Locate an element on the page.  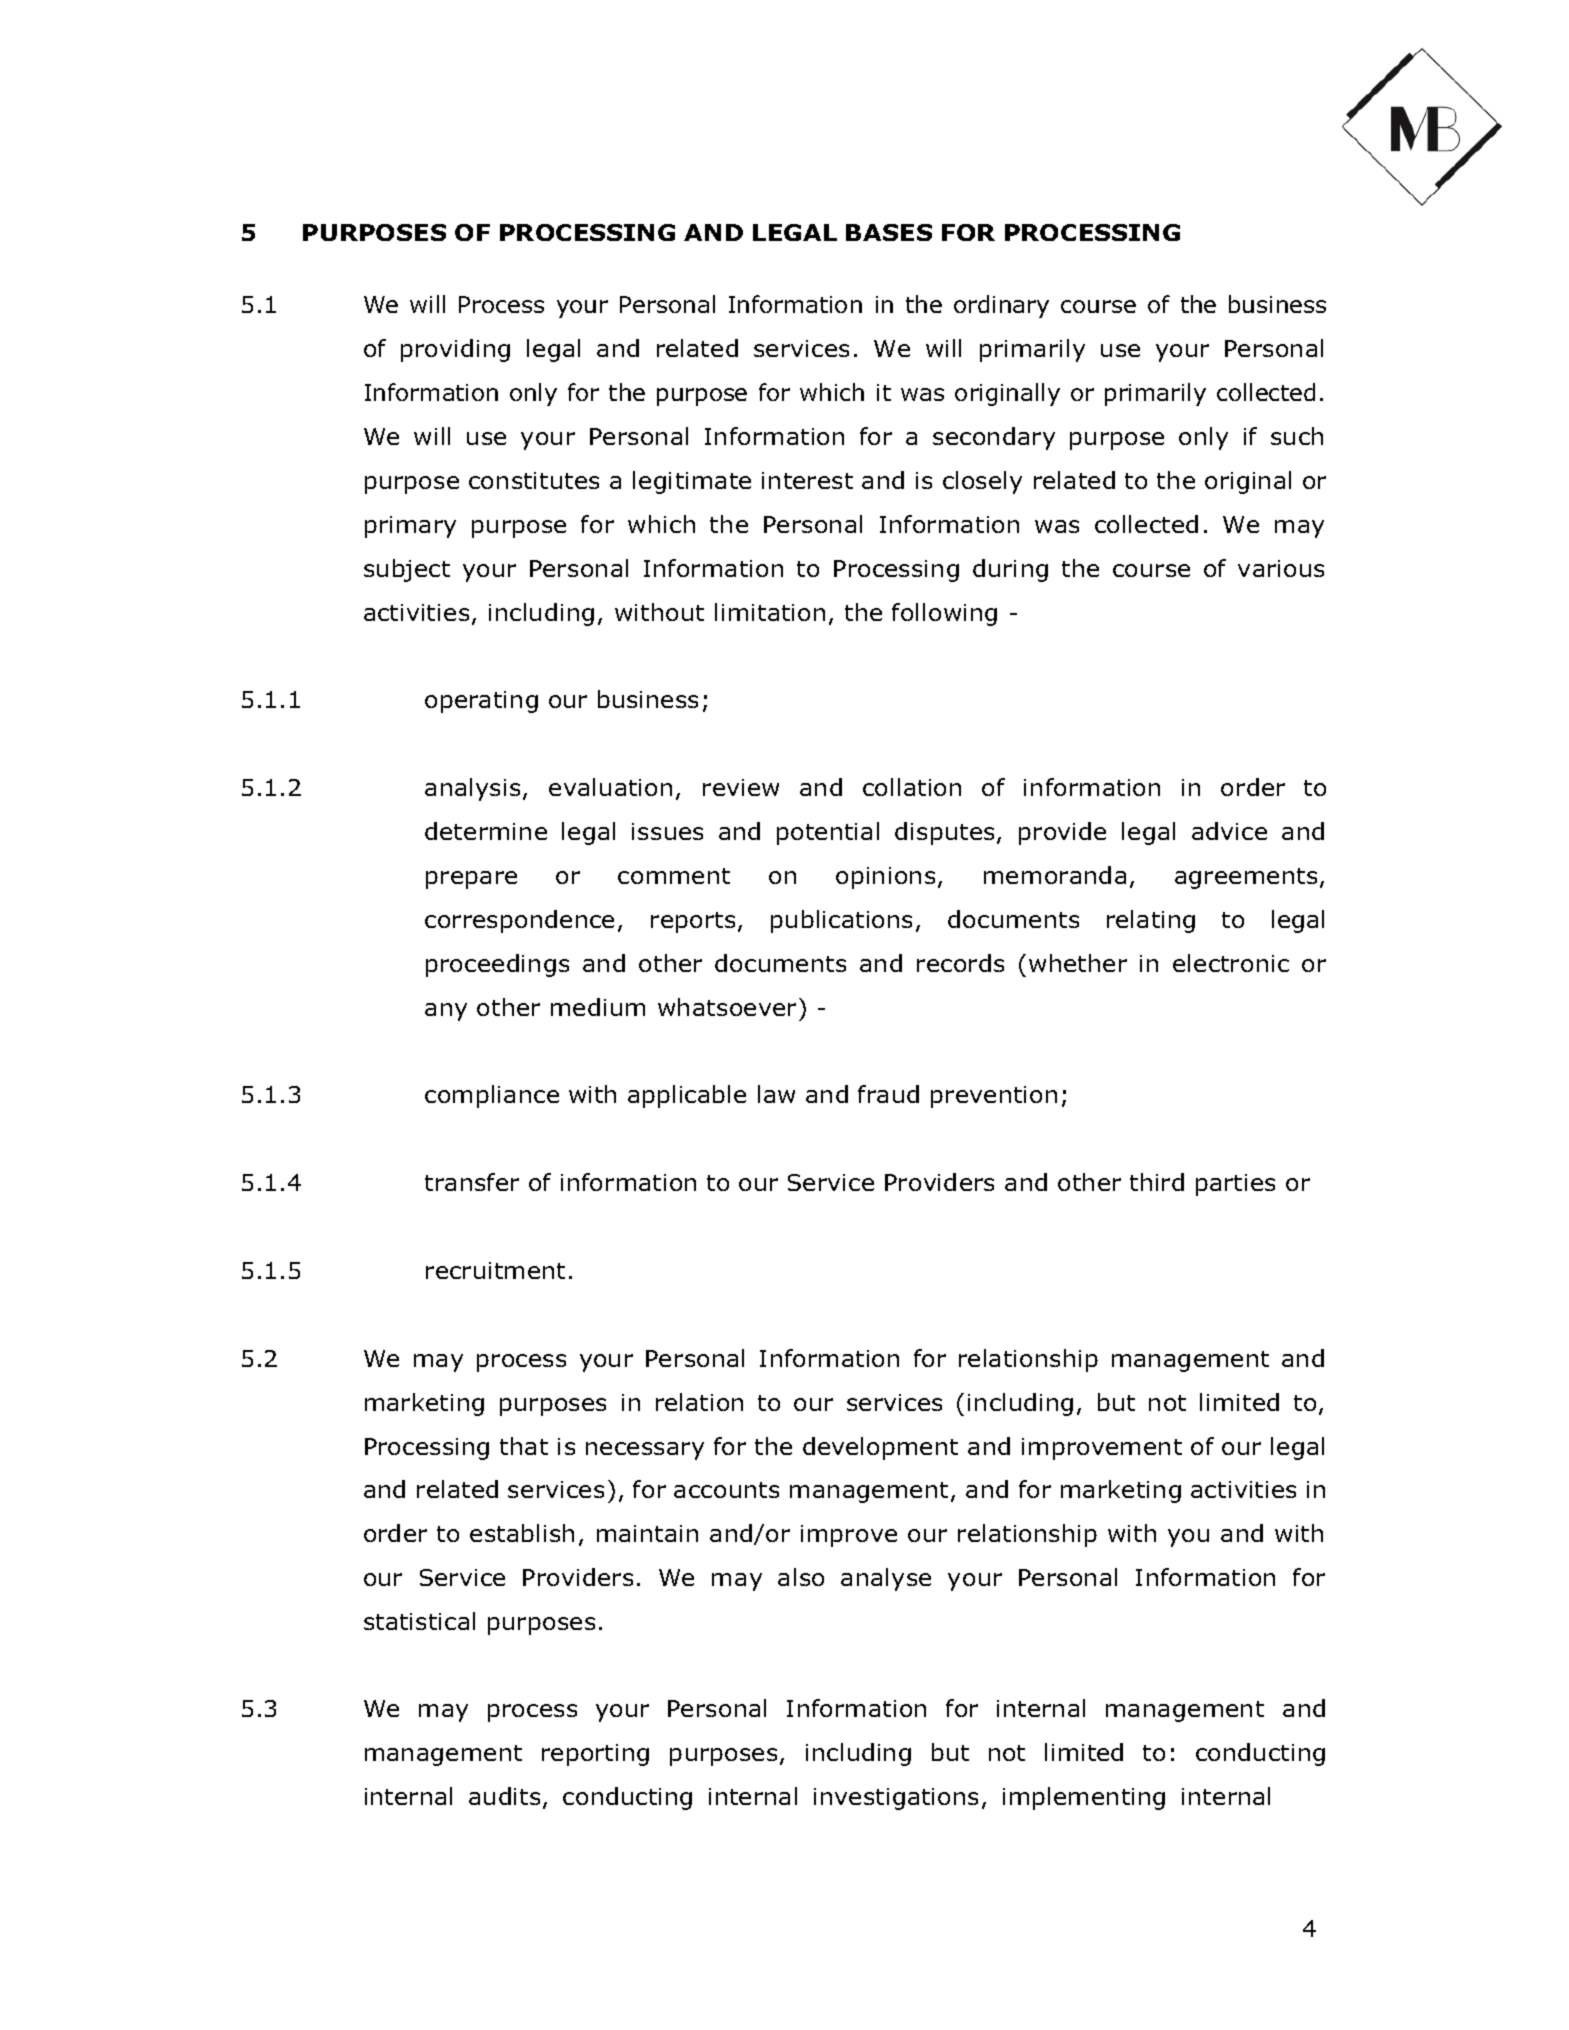
parties is located at coordinates (1235, 1185).
